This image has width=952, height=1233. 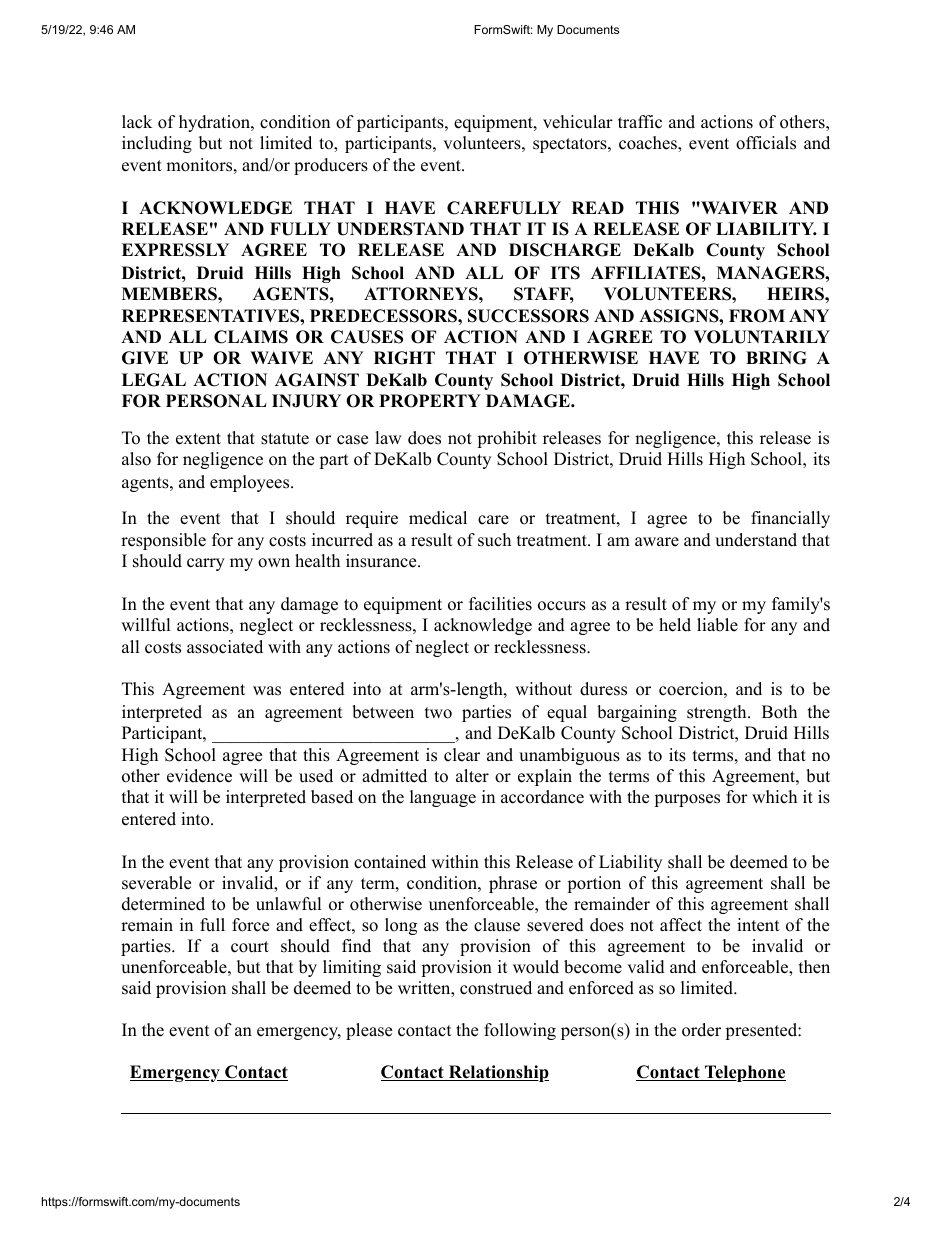 What do you see at coordinates (250, 947) in the image?
I see `court` at bounding box center [250, 947].
